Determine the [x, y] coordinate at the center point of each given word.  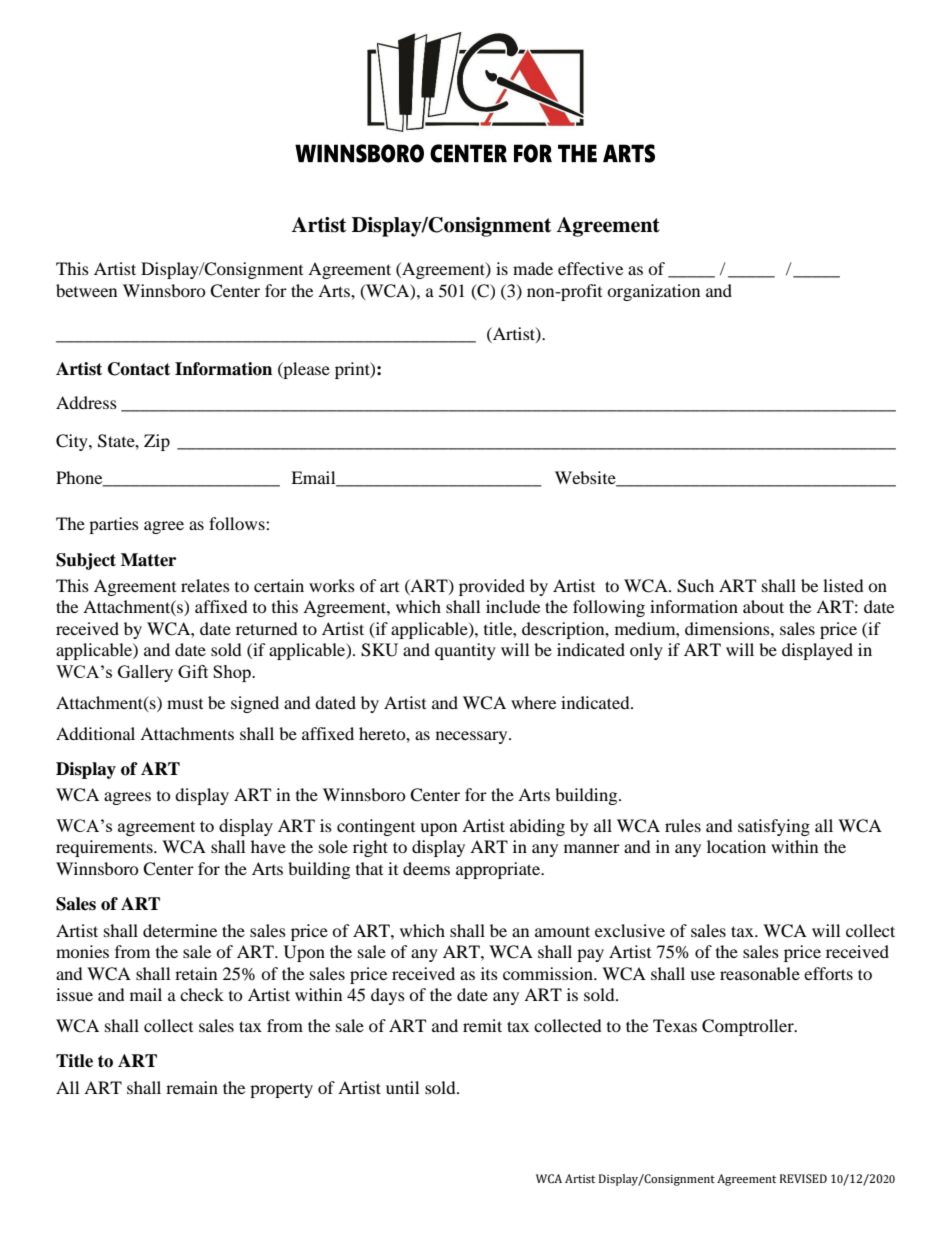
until [402, 1087]
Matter [148, 560]
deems [426, 868]
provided [492, 587]
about [763, 606]
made [533, 268]
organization [653, 292]
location [736, 846]
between [86, 290]
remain [192, 1087]
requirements [105, 848]
